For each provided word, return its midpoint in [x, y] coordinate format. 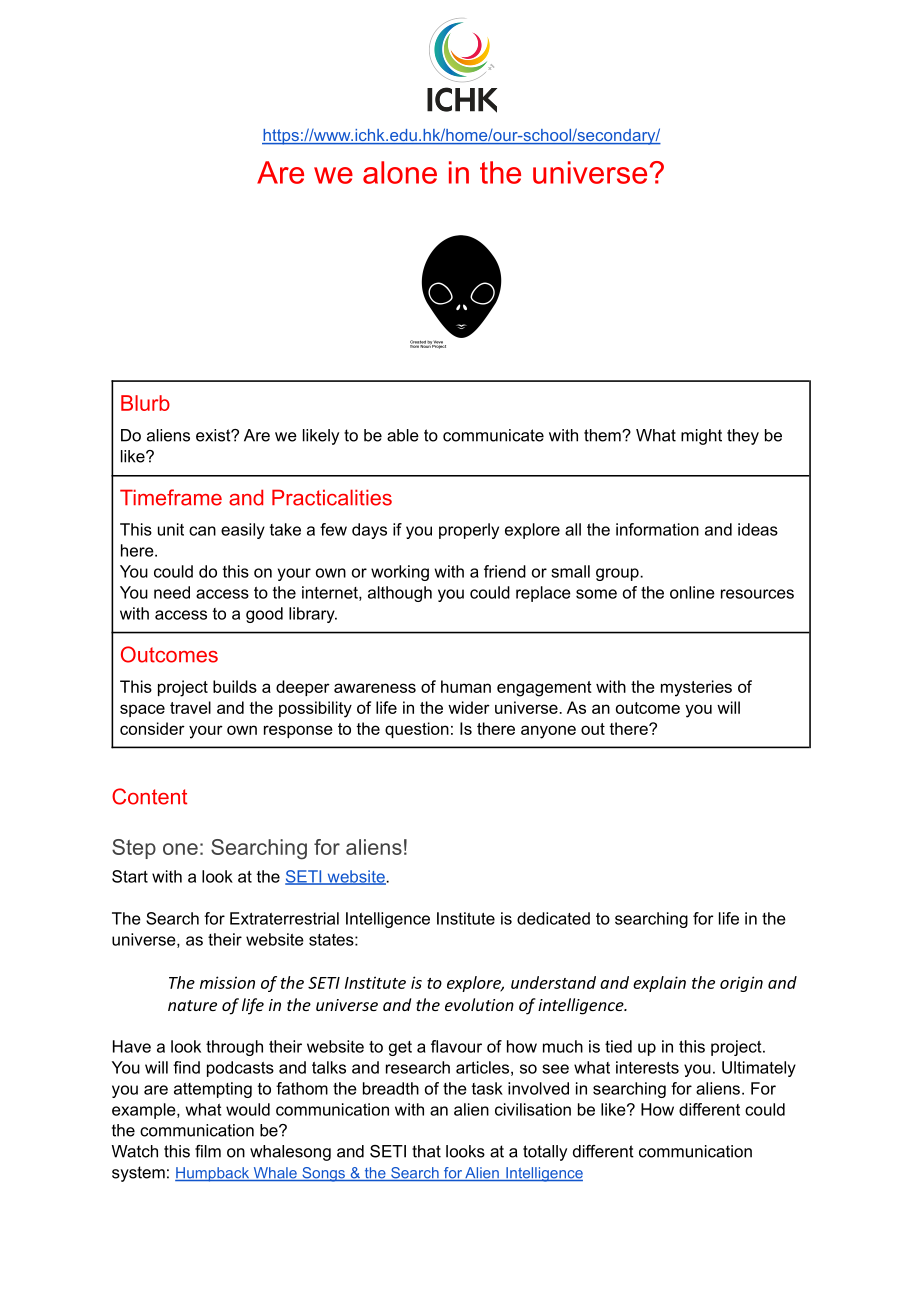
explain [659, 984]
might [701, 437]
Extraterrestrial [284, 918]
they [743, 437]
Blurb [145, 403]
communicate [493, 435]
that [426, 1151]
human [466, 686]
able [403, 435]
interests [647, 1067]
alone [400, 172]
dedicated [553, 918]
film [208, 1151]
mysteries [696, 688]
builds [235, 686]
